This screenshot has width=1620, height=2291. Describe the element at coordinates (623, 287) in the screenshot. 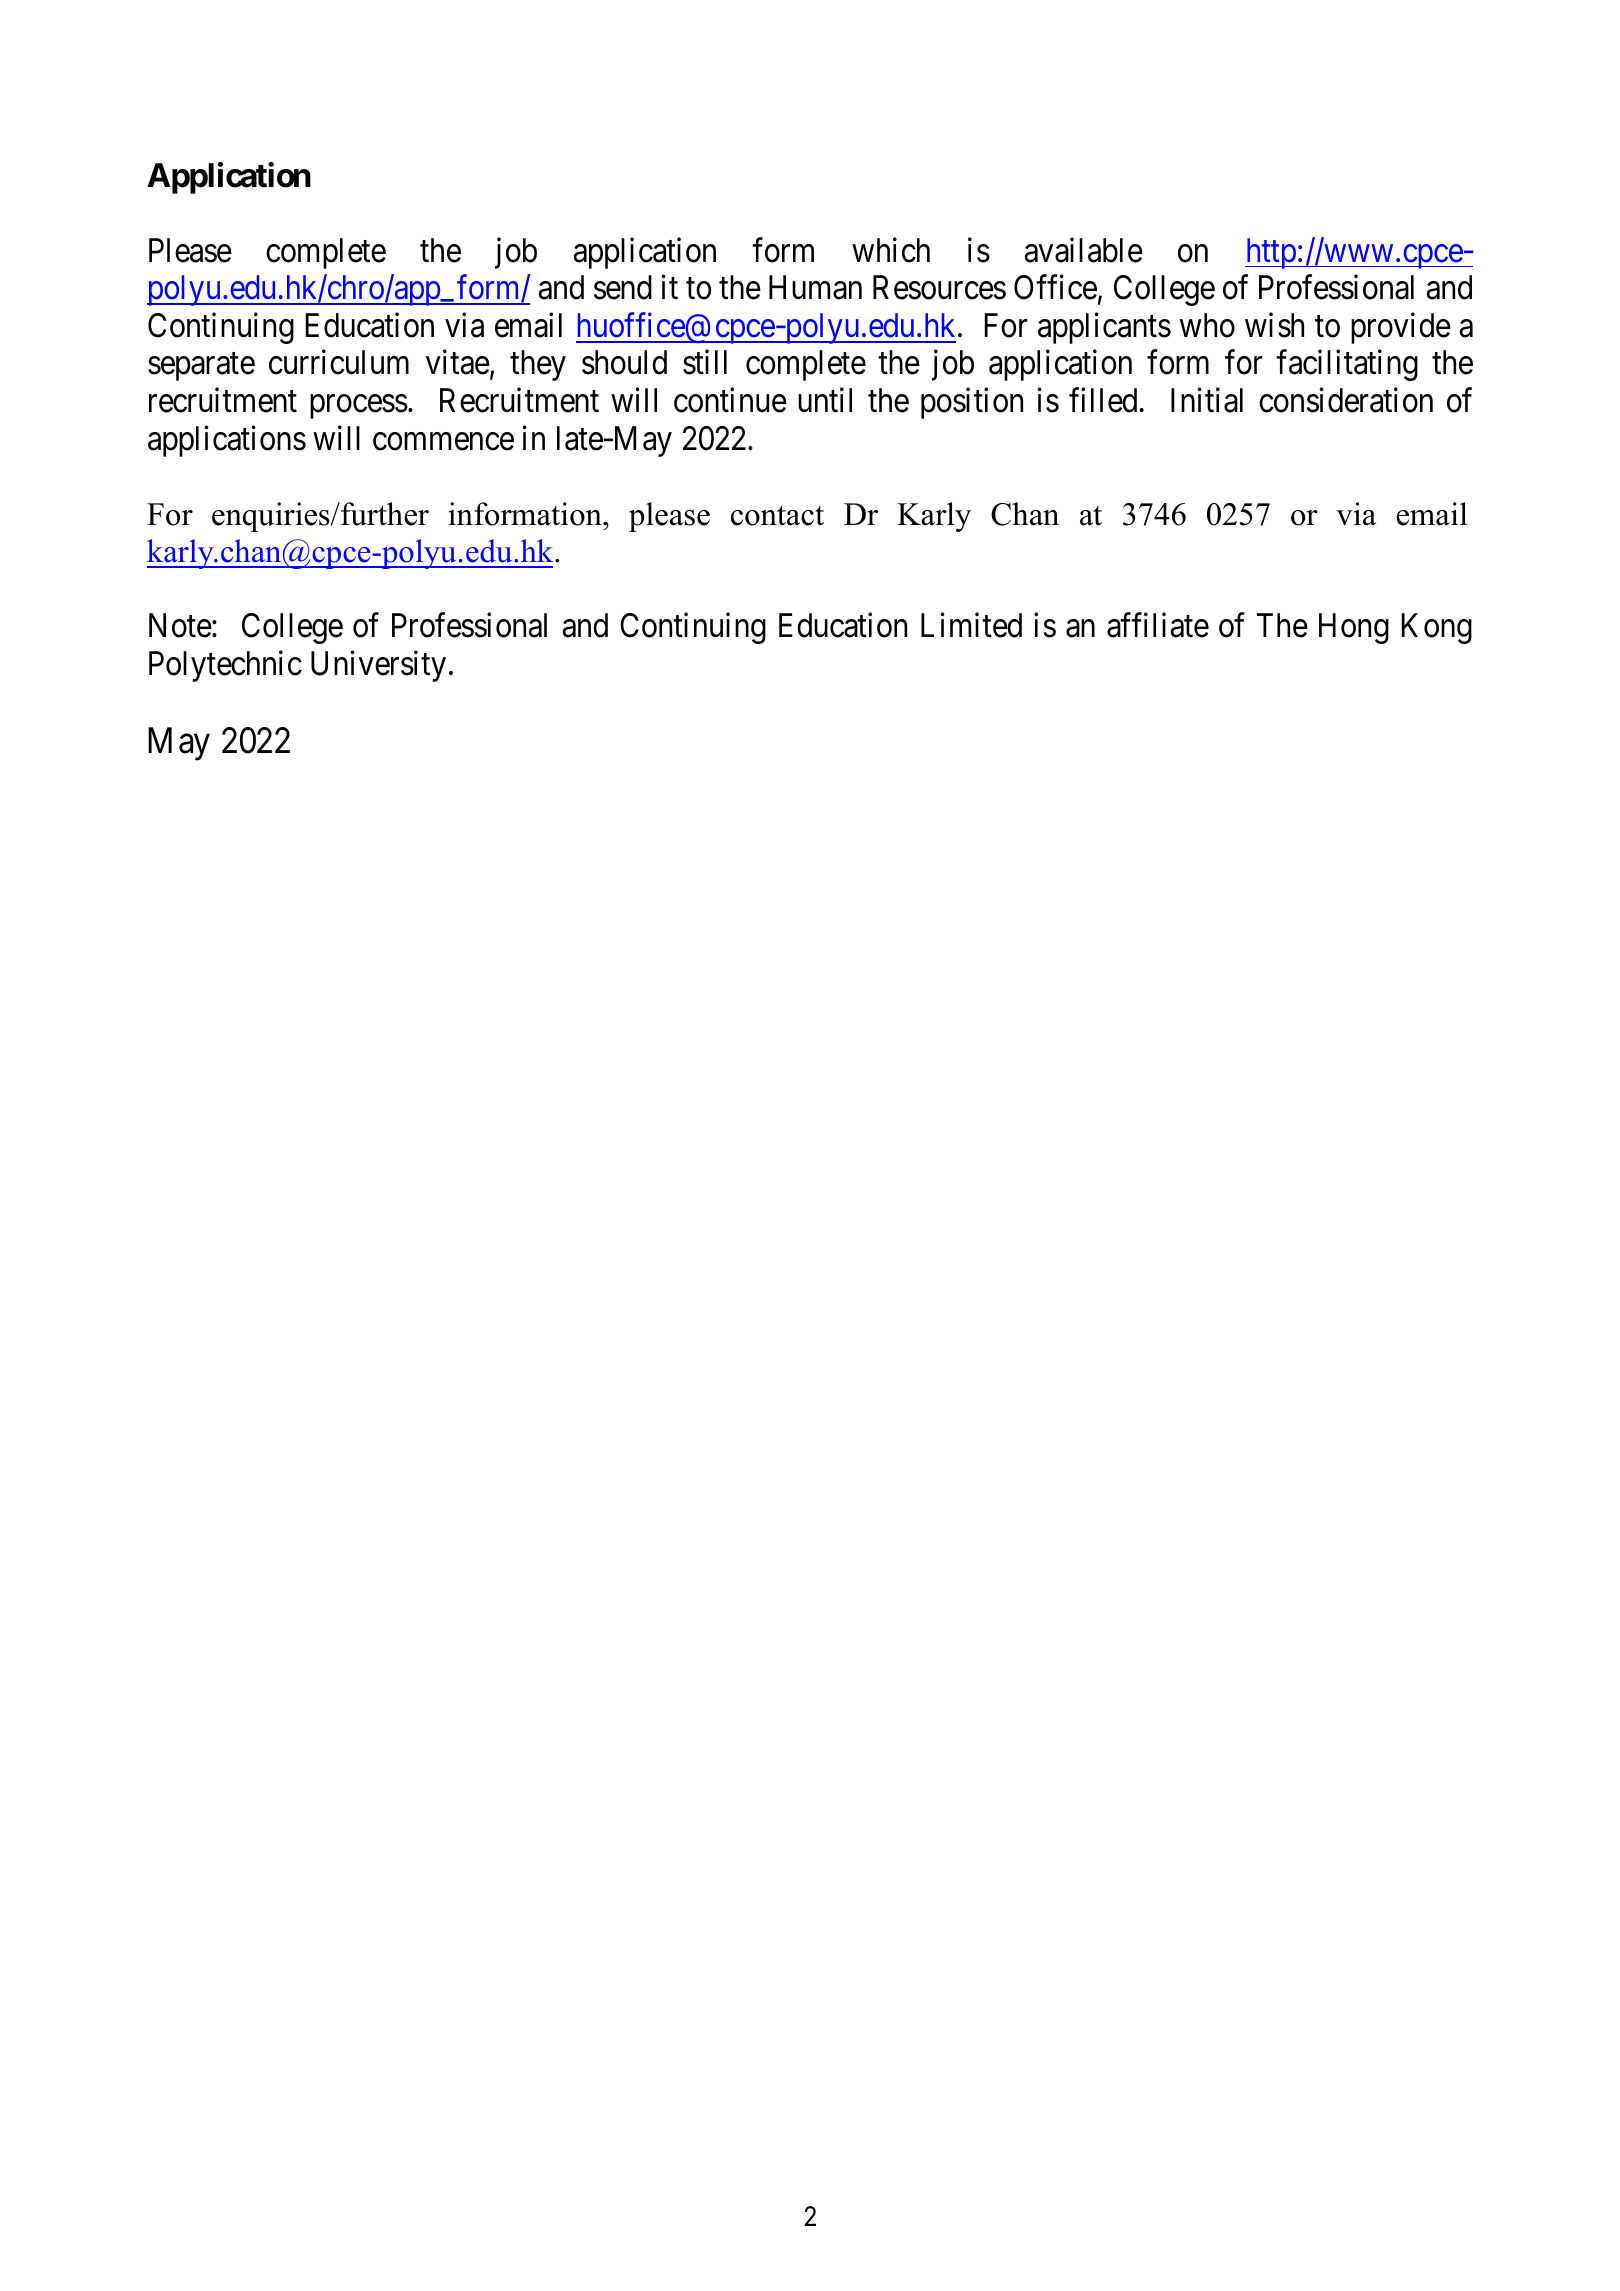

I see `send` at that location.
